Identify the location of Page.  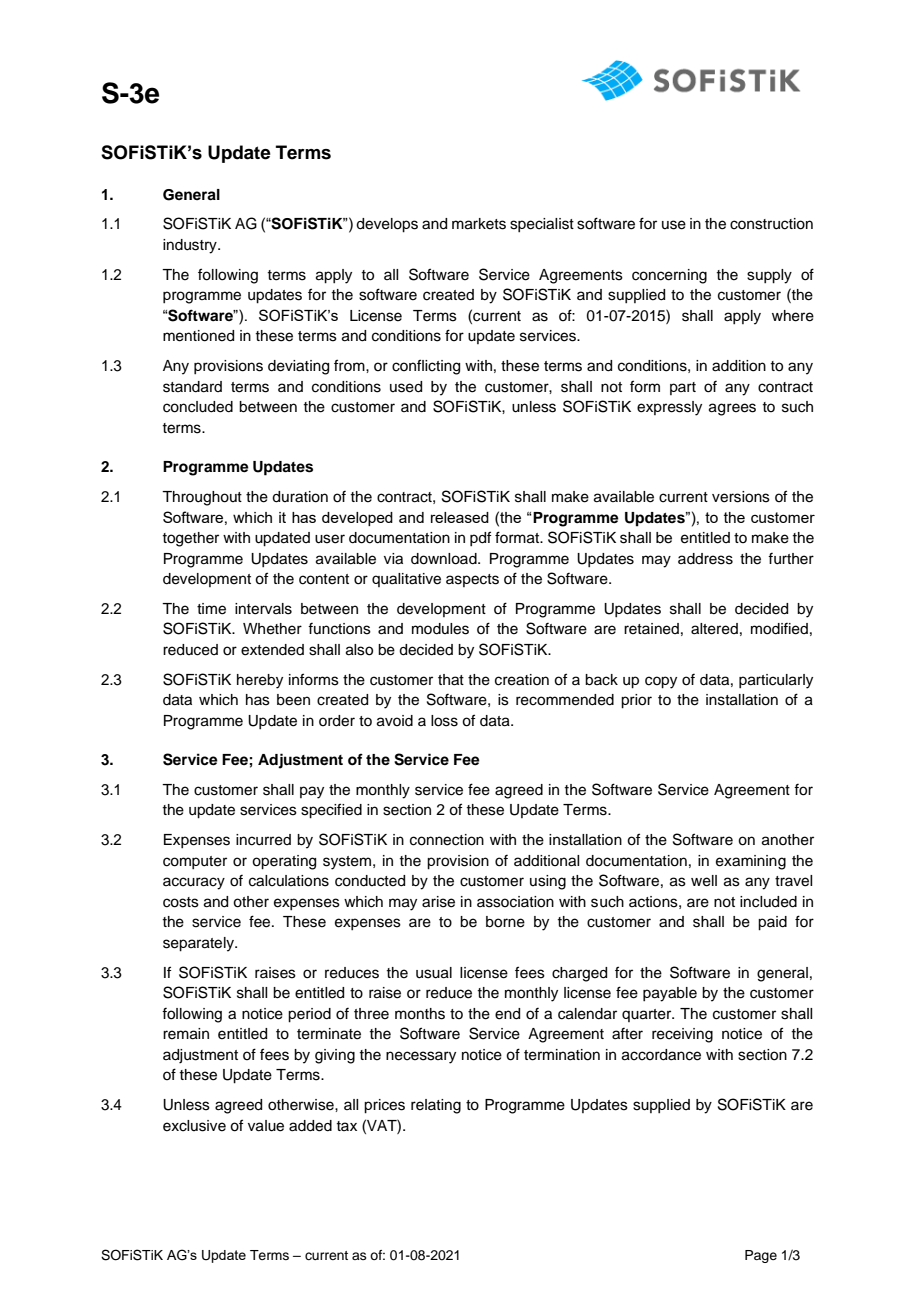
(761, 1256).
